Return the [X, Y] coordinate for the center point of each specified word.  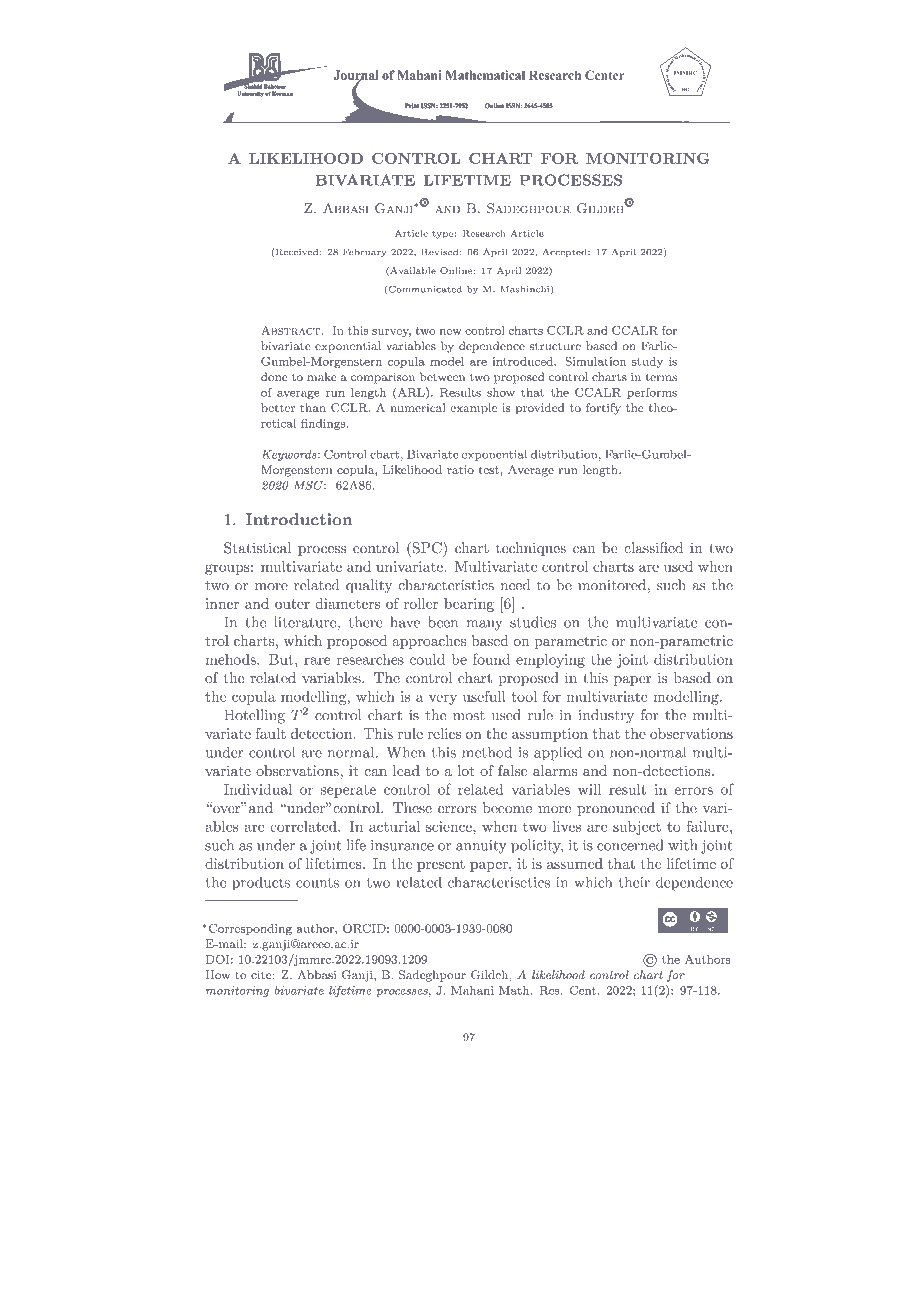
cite [262, 974]
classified [653, 548]
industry [606, 716]
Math [515, 990]
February [364, 252]
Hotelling [255, 716]
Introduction [299, 519]
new [451, 332]
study [647, 362]
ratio [460, 469]
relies [444, 733]
